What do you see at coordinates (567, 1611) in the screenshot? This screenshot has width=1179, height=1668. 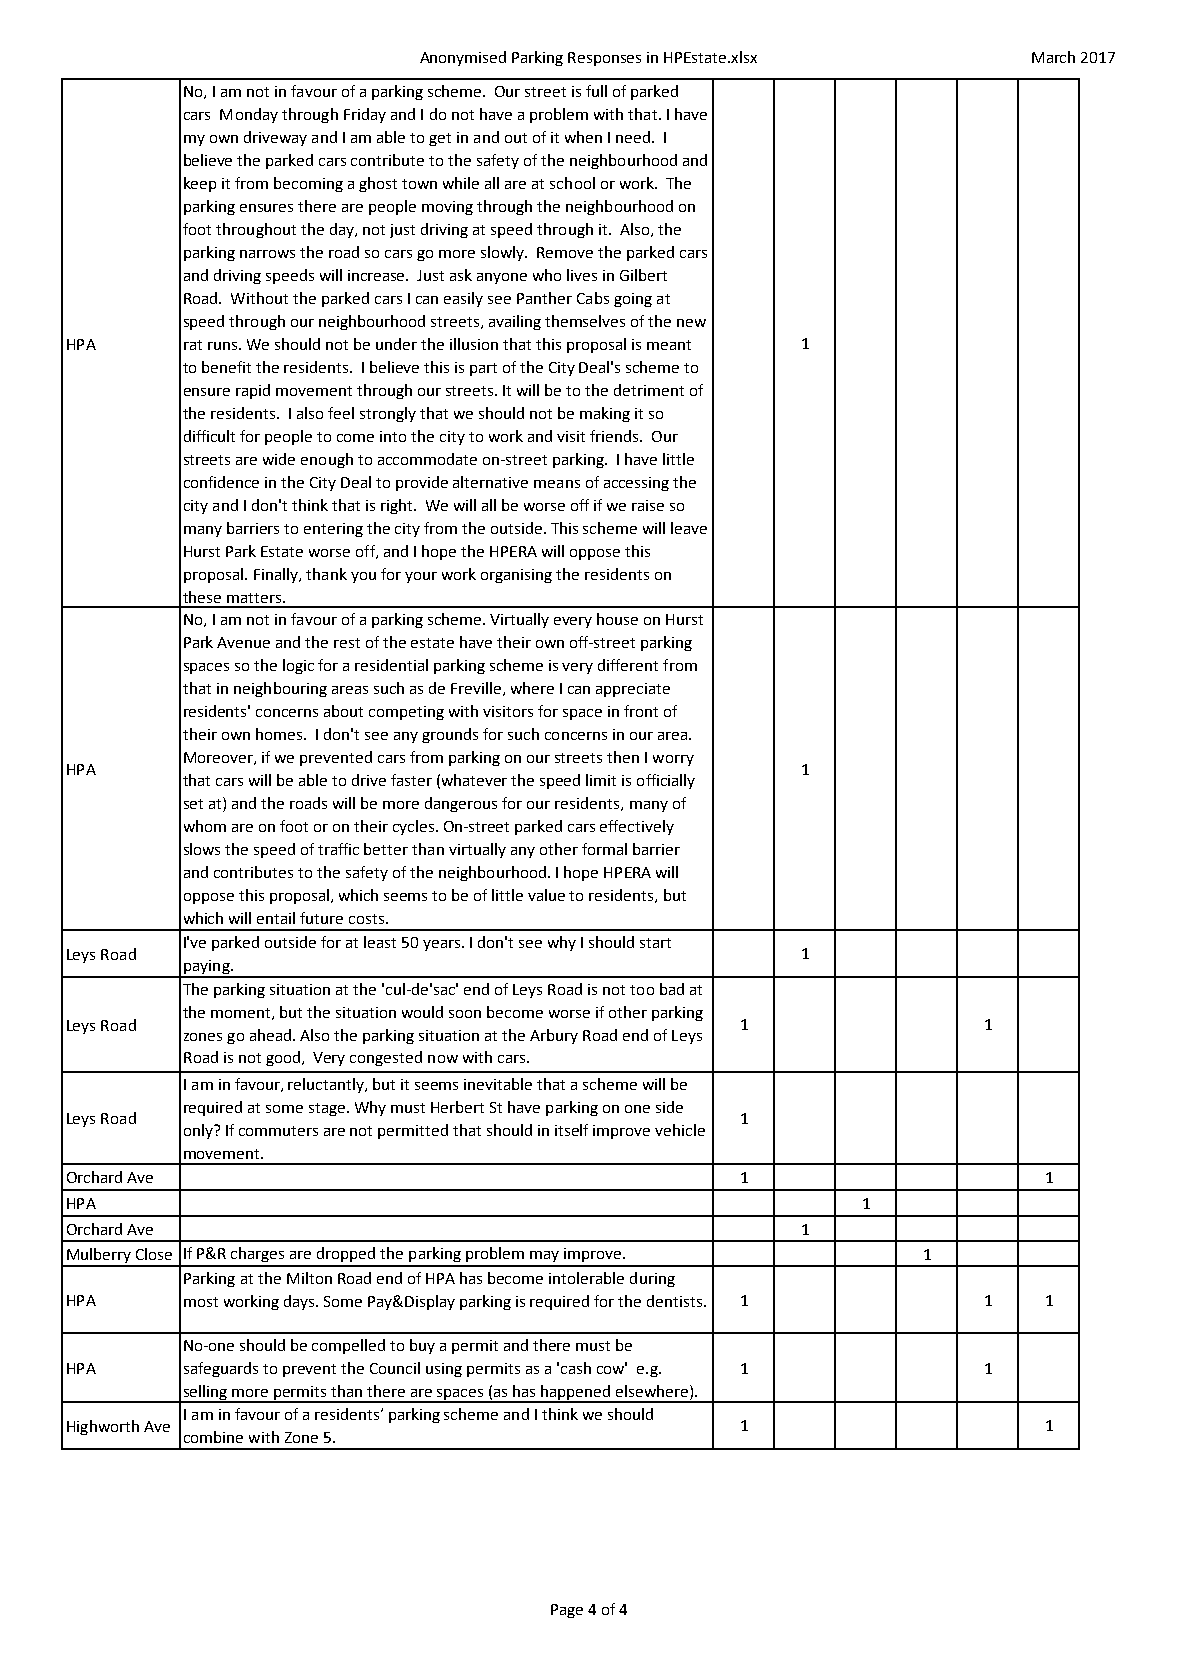 I see `Page` at bounding box center [567, 1611].
